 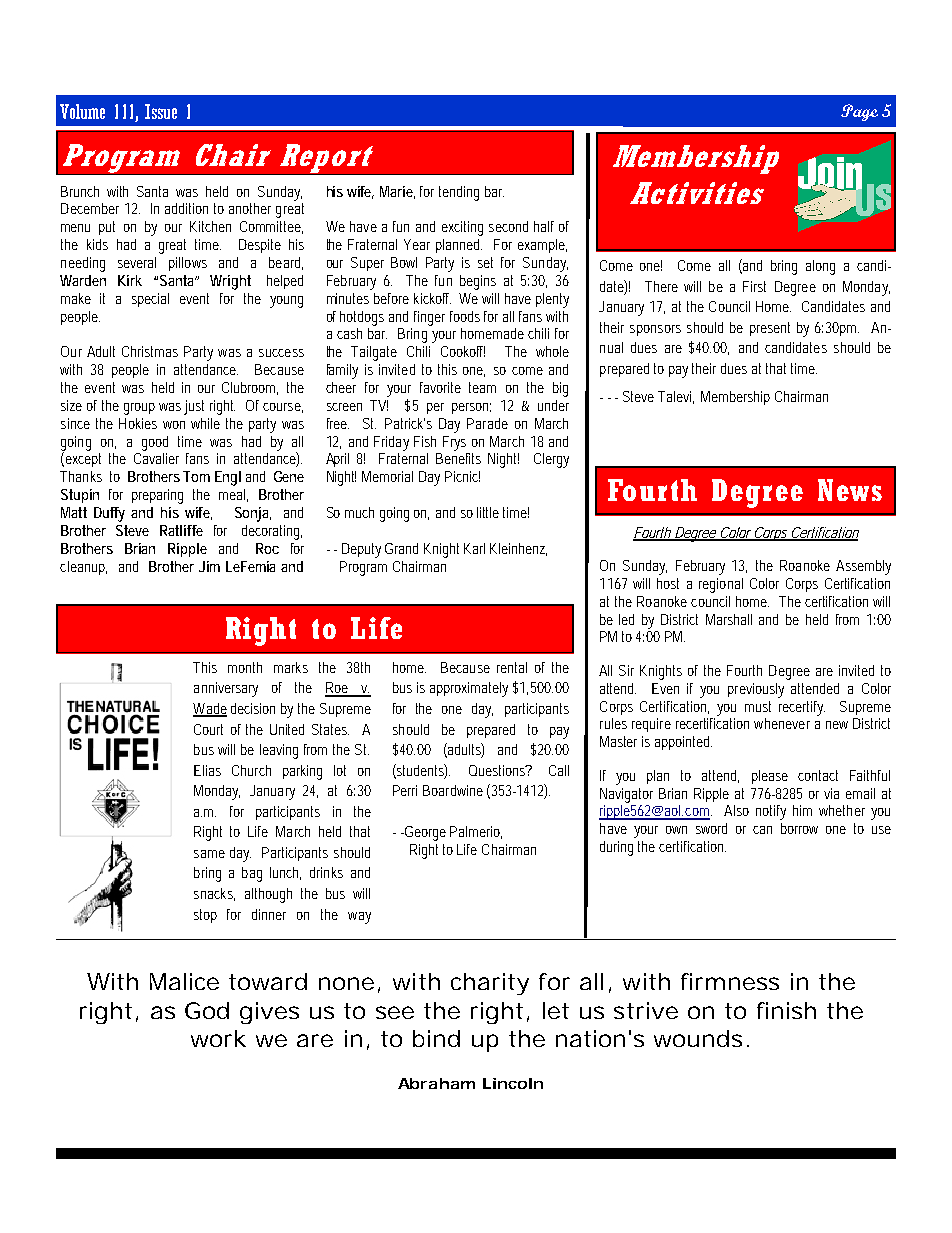 What do you see at coordinates (155, 443) in the screenshot?
I see `good` at bounding box center [155, 443].
